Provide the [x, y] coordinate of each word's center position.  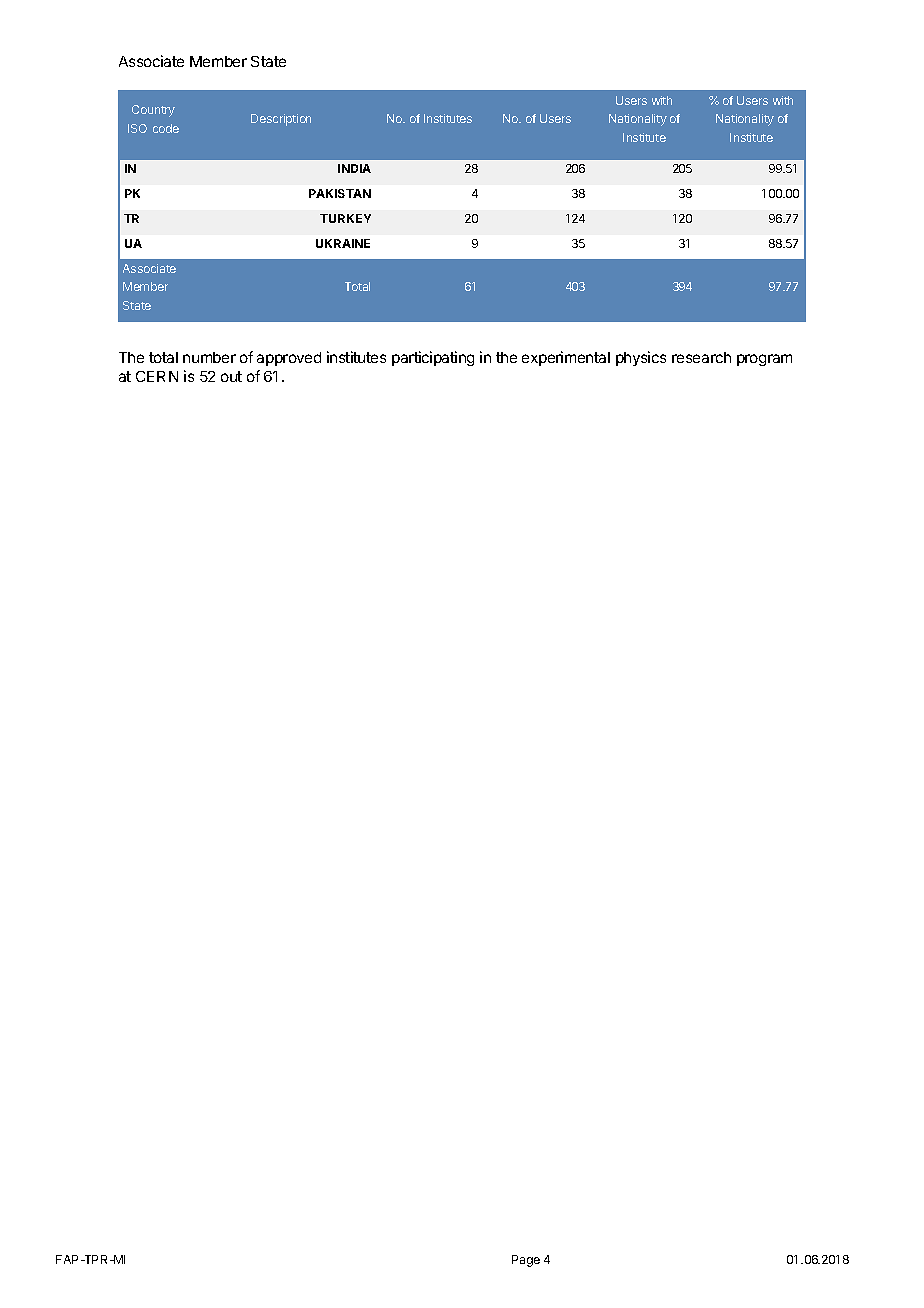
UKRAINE [343, 243]
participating [433, 358]
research [701, 357]
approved [289, 359]
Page [526, 1261]
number [209, 357]
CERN [157, 376]
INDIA [354, 168]
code [166, 128]
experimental [566, 358]
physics [641, 358]
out [231, 376]
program [764, 360]
